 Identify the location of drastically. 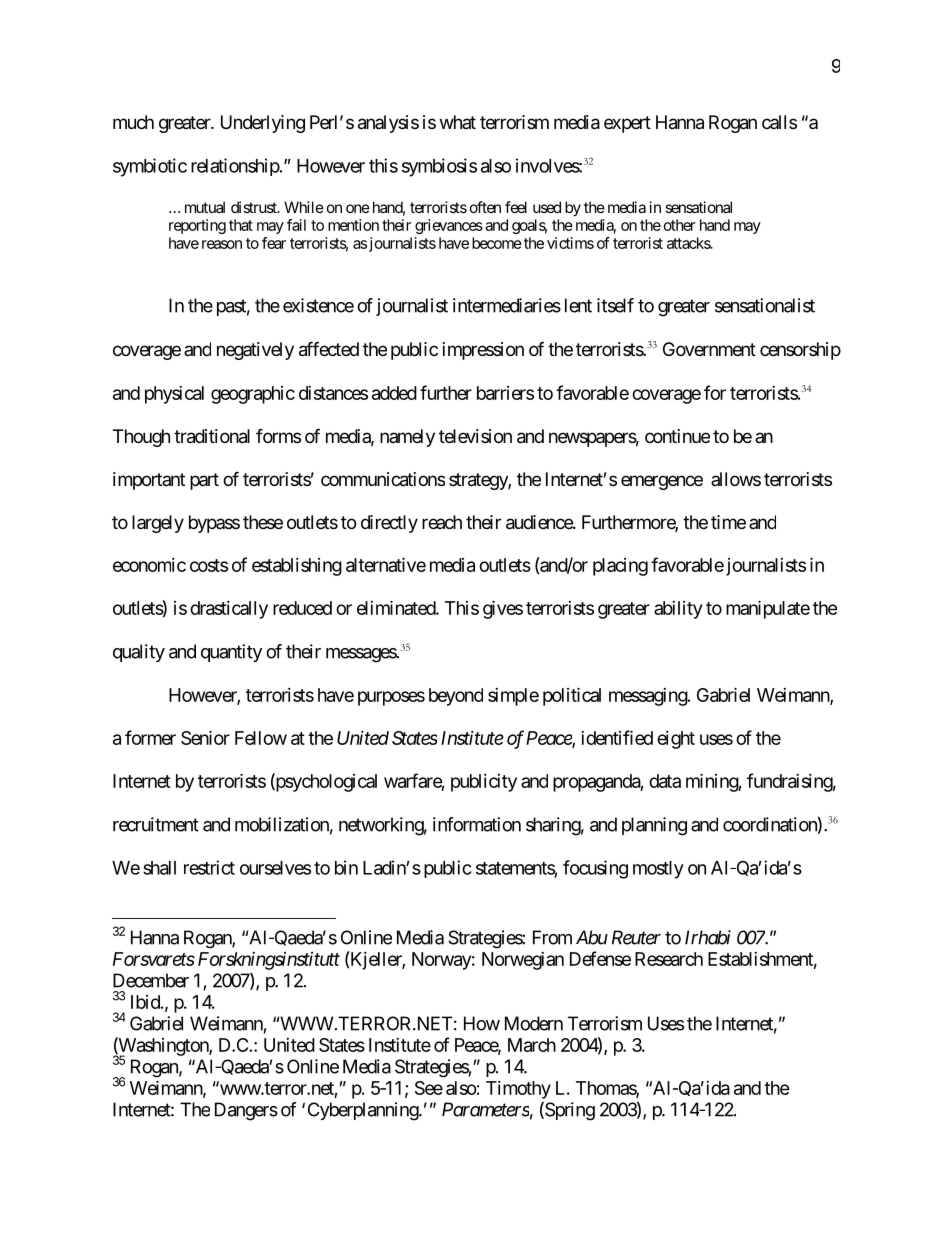
(229, 610).
